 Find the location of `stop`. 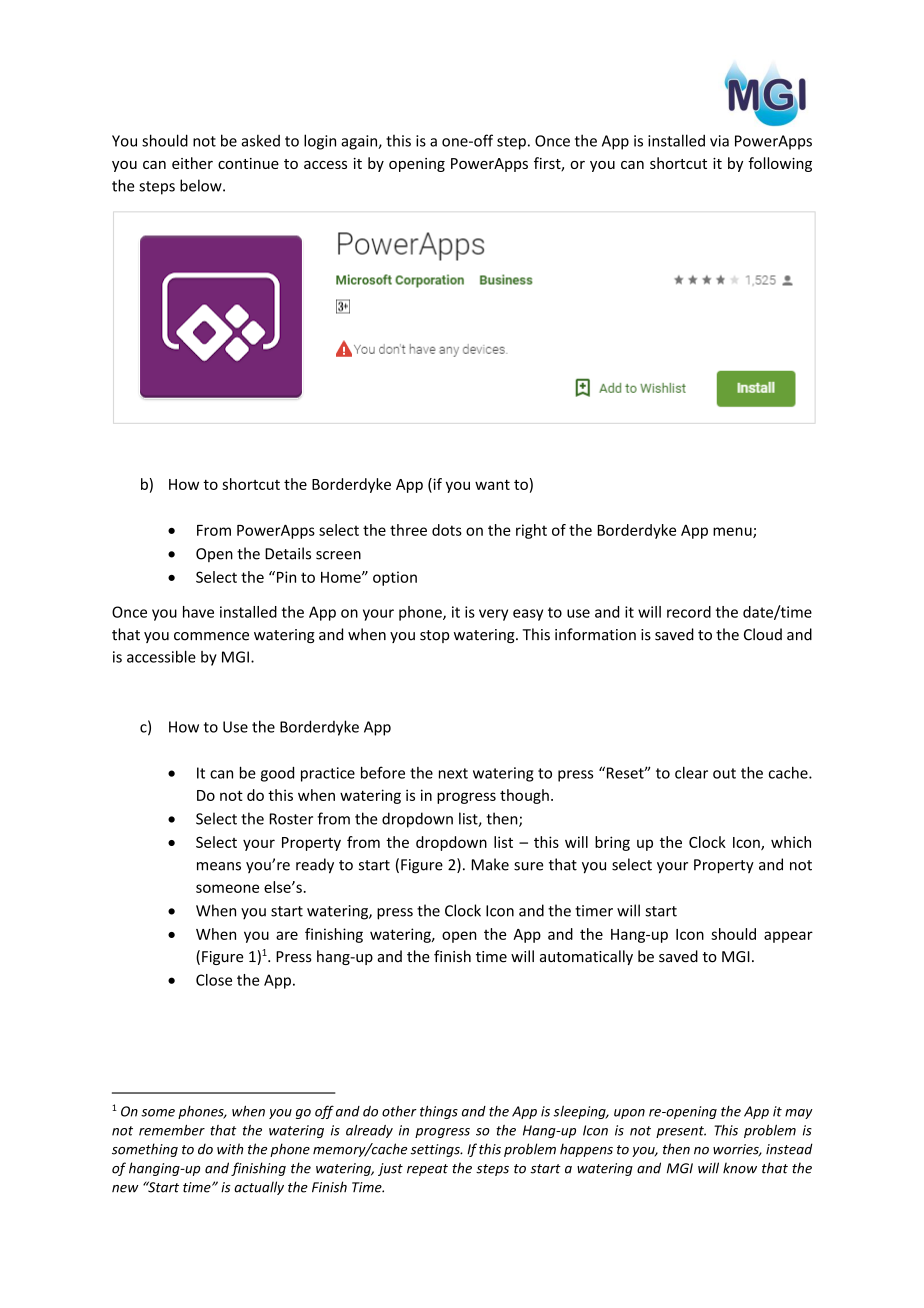

stop is located at coordinates (434, 636).
